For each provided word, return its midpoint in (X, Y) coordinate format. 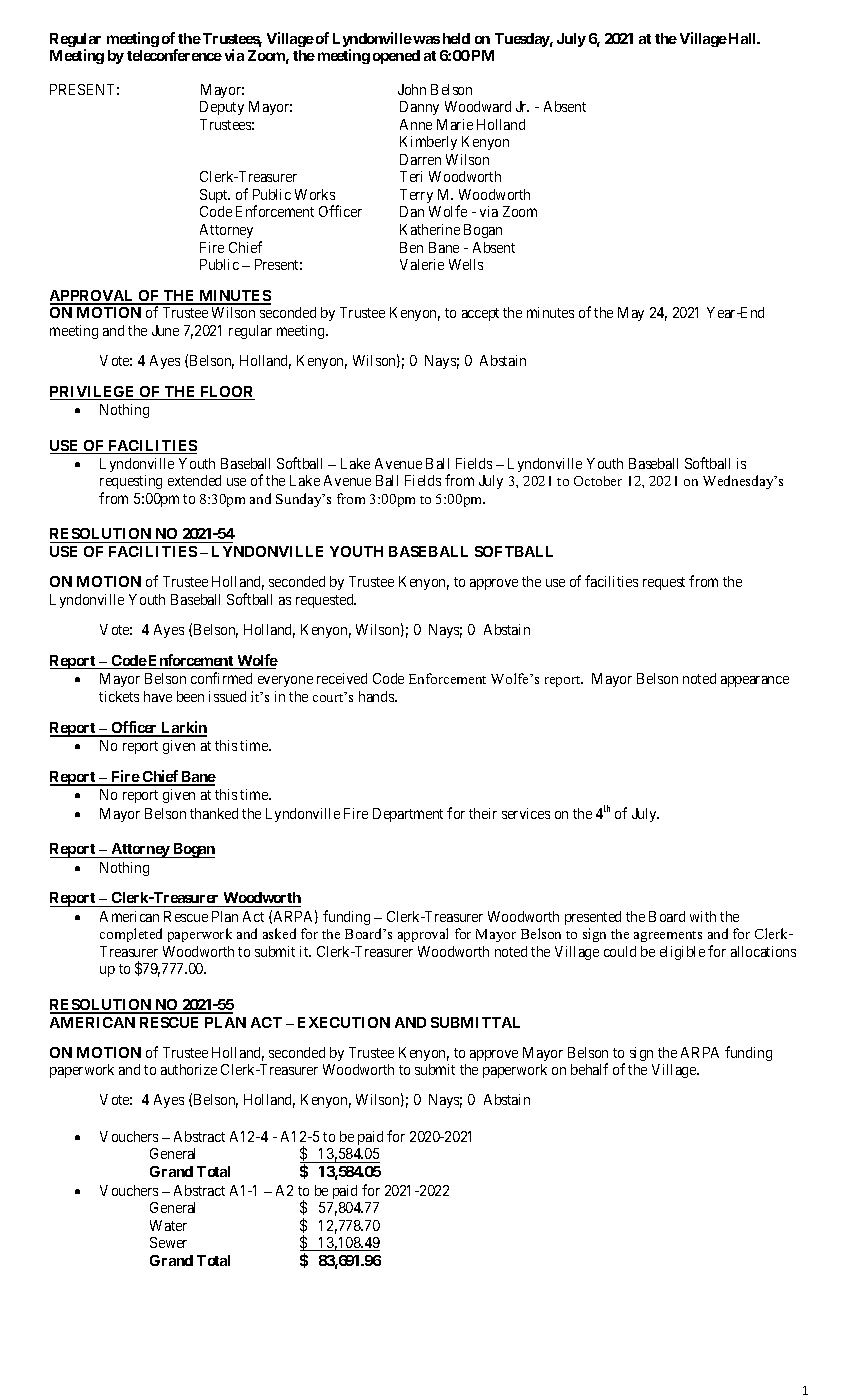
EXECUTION (344, 1022)
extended (194, 480)
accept (480, 314)
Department (408, 815)
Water (168, 1225)
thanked (214, 813)
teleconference (174, 55)
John (412, 89)
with (703, 916)
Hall (744, 38)
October (598, 481)
